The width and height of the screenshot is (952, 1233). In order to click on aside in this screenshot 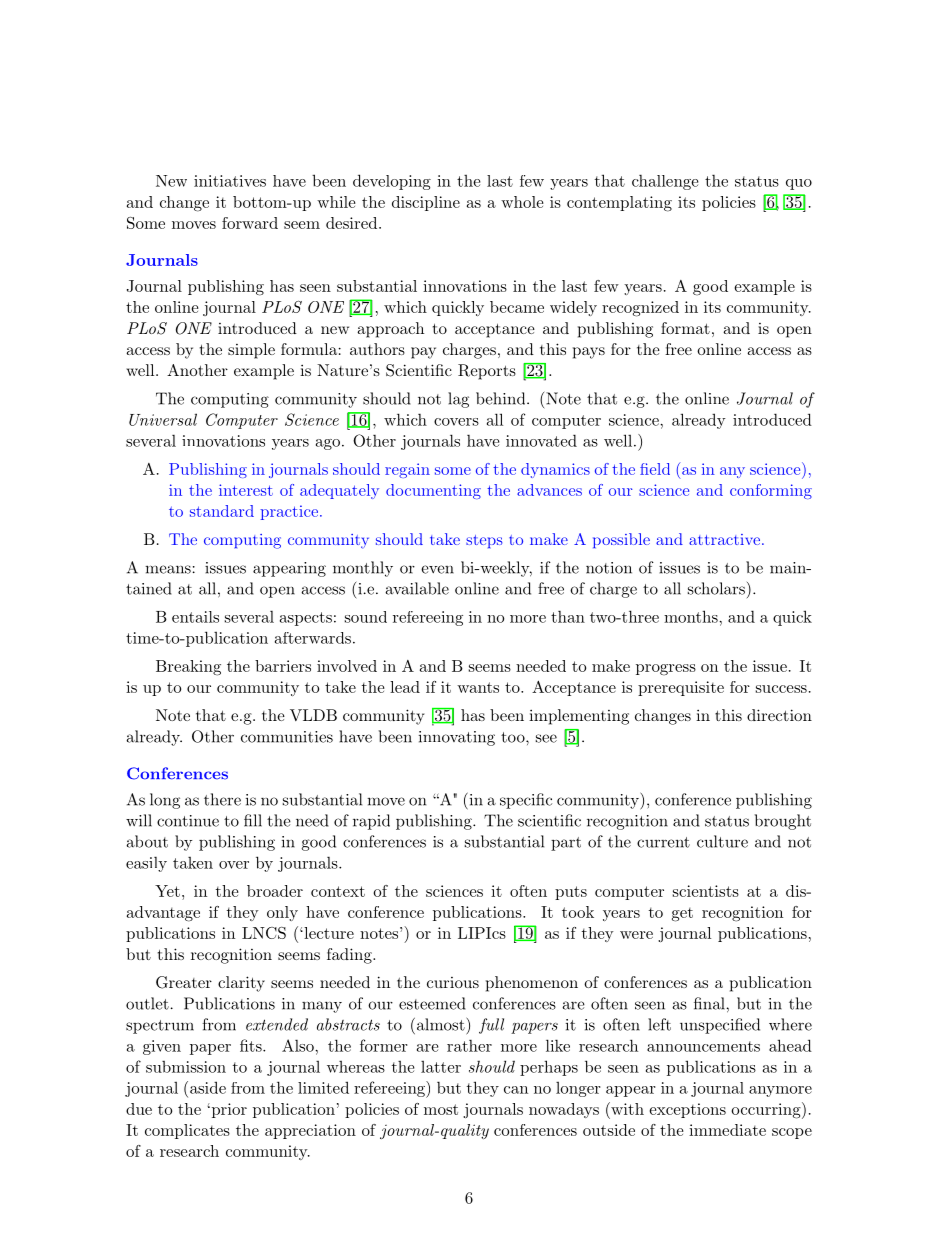, I will do `click(208, 1087)`.
